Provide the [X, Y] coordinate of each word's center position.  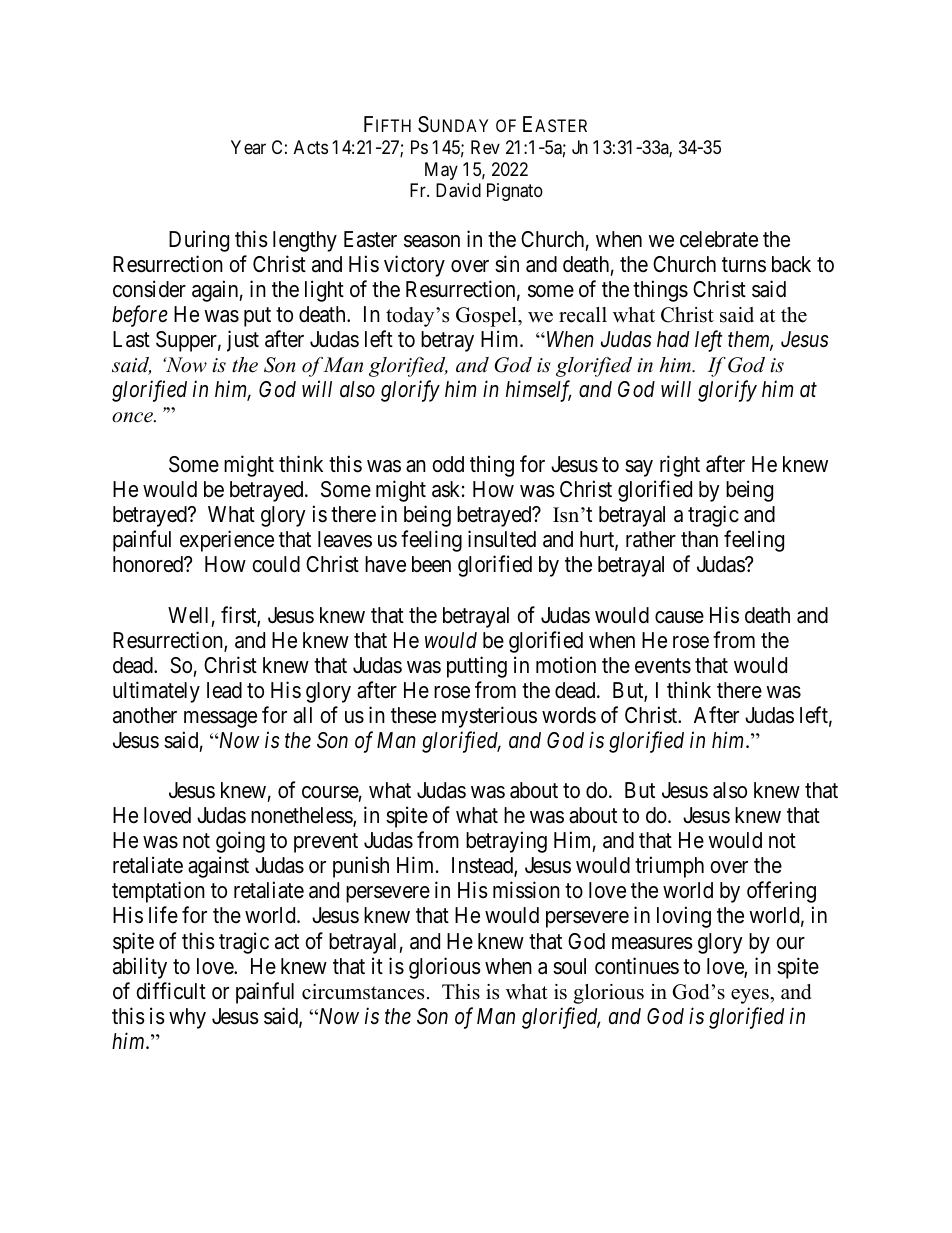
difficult [171, 991]
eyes [751, 996]
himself [538, 391]
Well [188, 615]
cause [679, 617]
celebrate [719, 239]
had [673, 339]
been [431, 564]
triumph [669, 867]
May [441, 171]
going [240, 842]
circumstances [363, 992]
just [243, 341]
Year [248, 147]
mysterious [489, 717]
